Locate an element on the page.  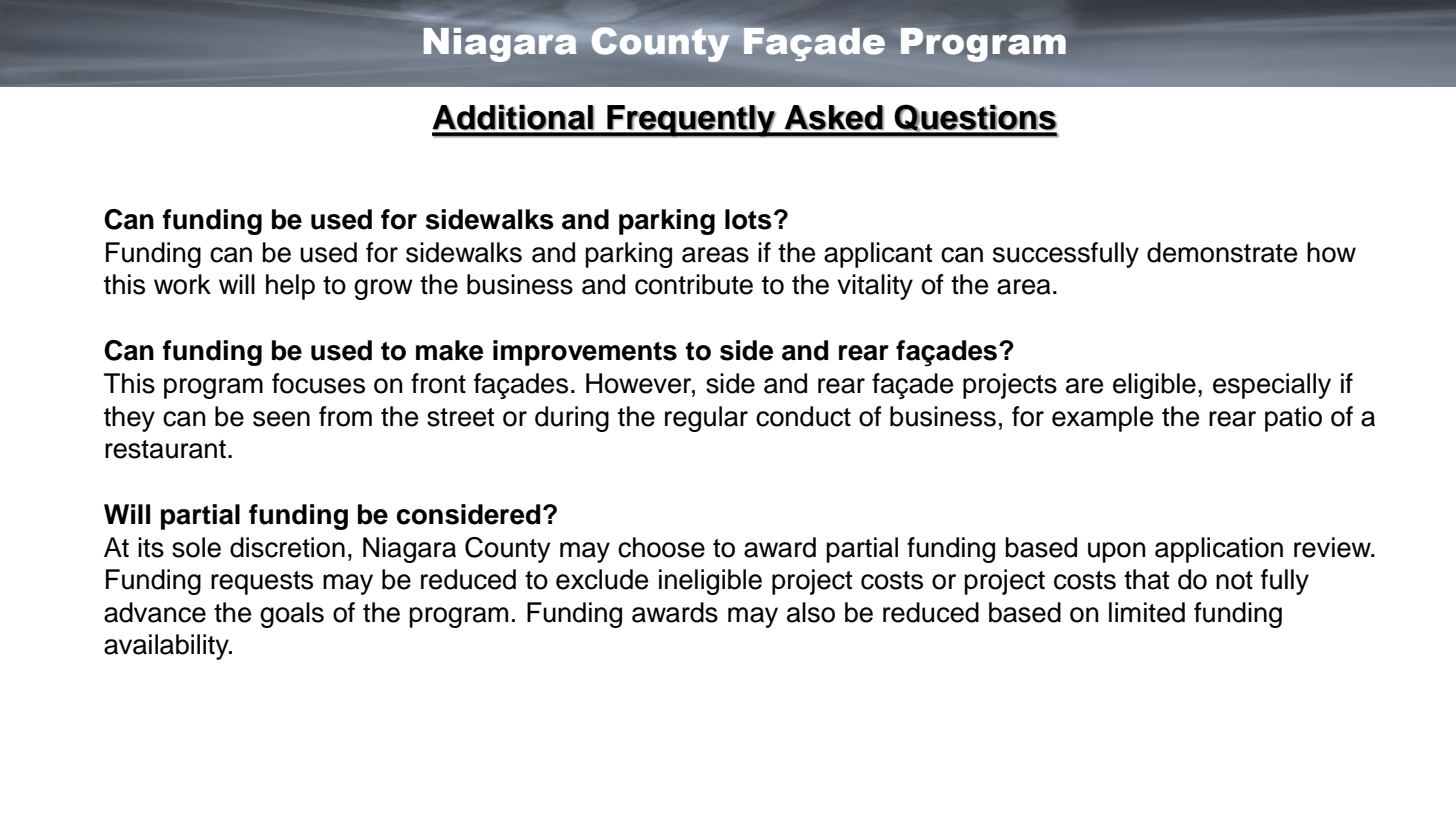
discretion is located at coordinates (287, 547).
